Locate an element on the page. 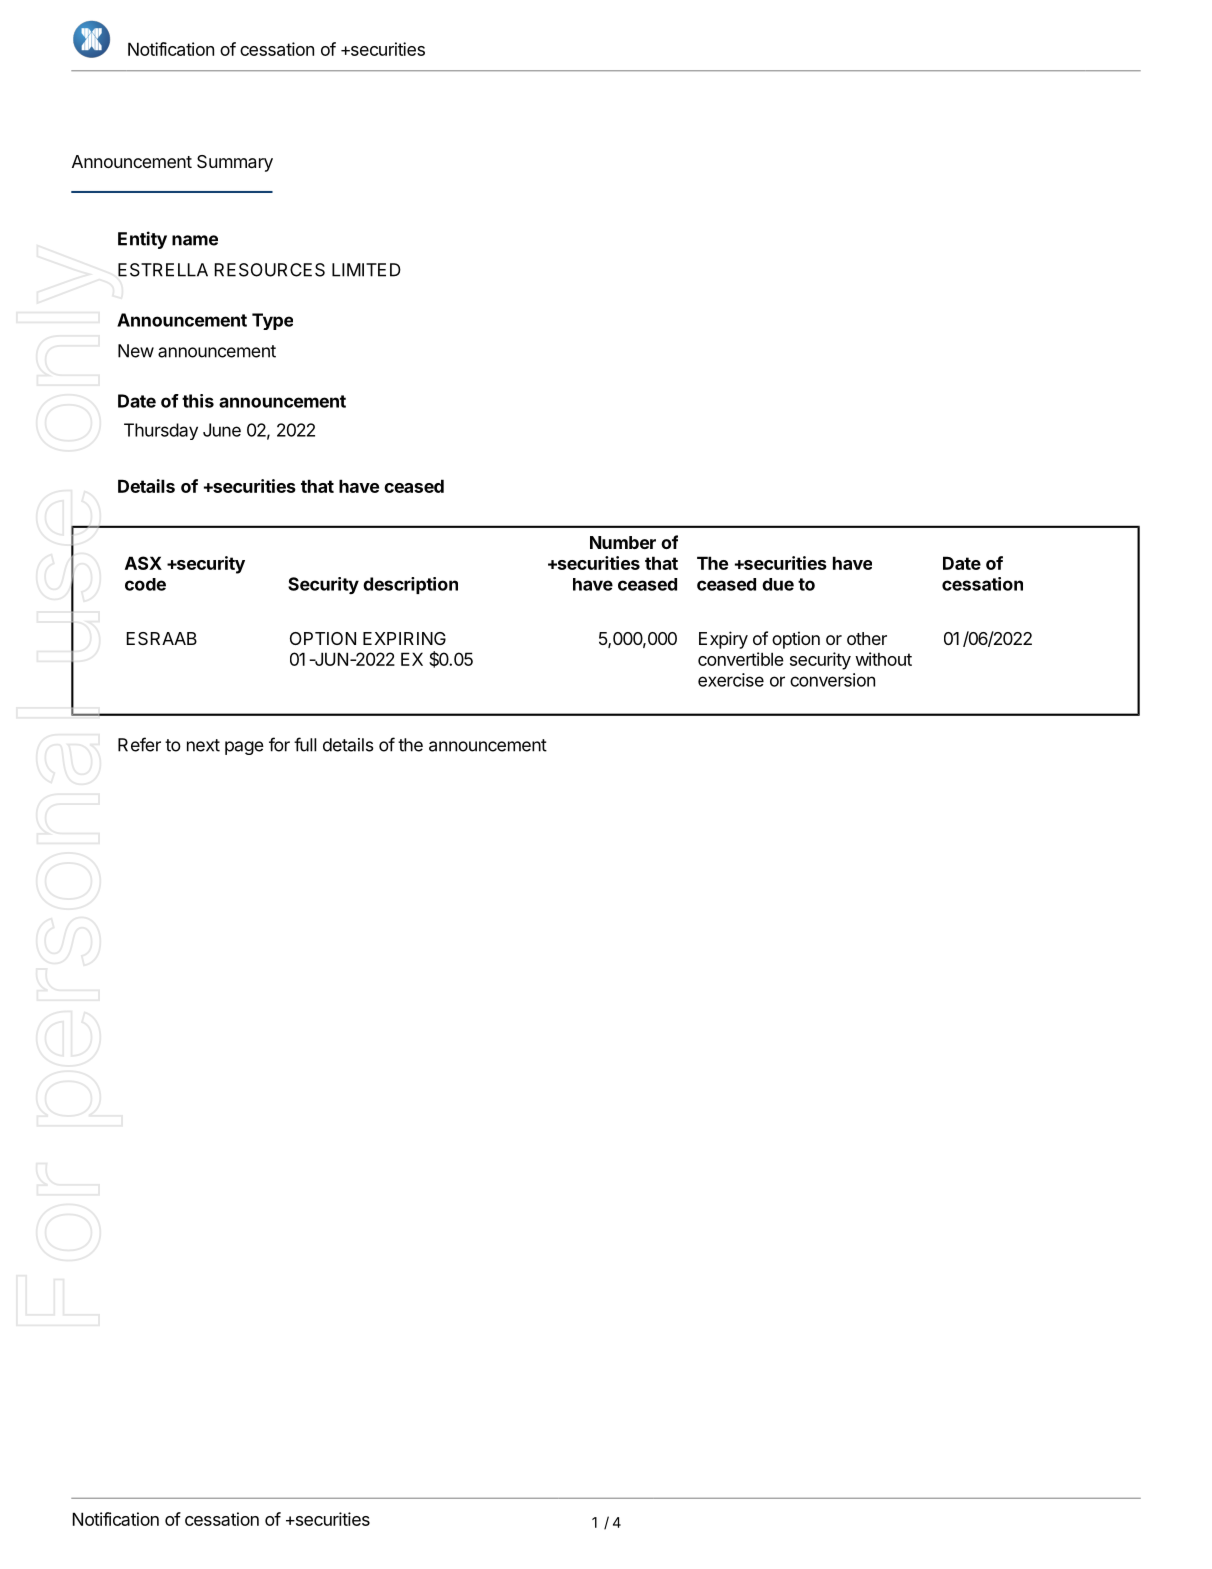  LIMITED is located at coordinates (366, 270).
